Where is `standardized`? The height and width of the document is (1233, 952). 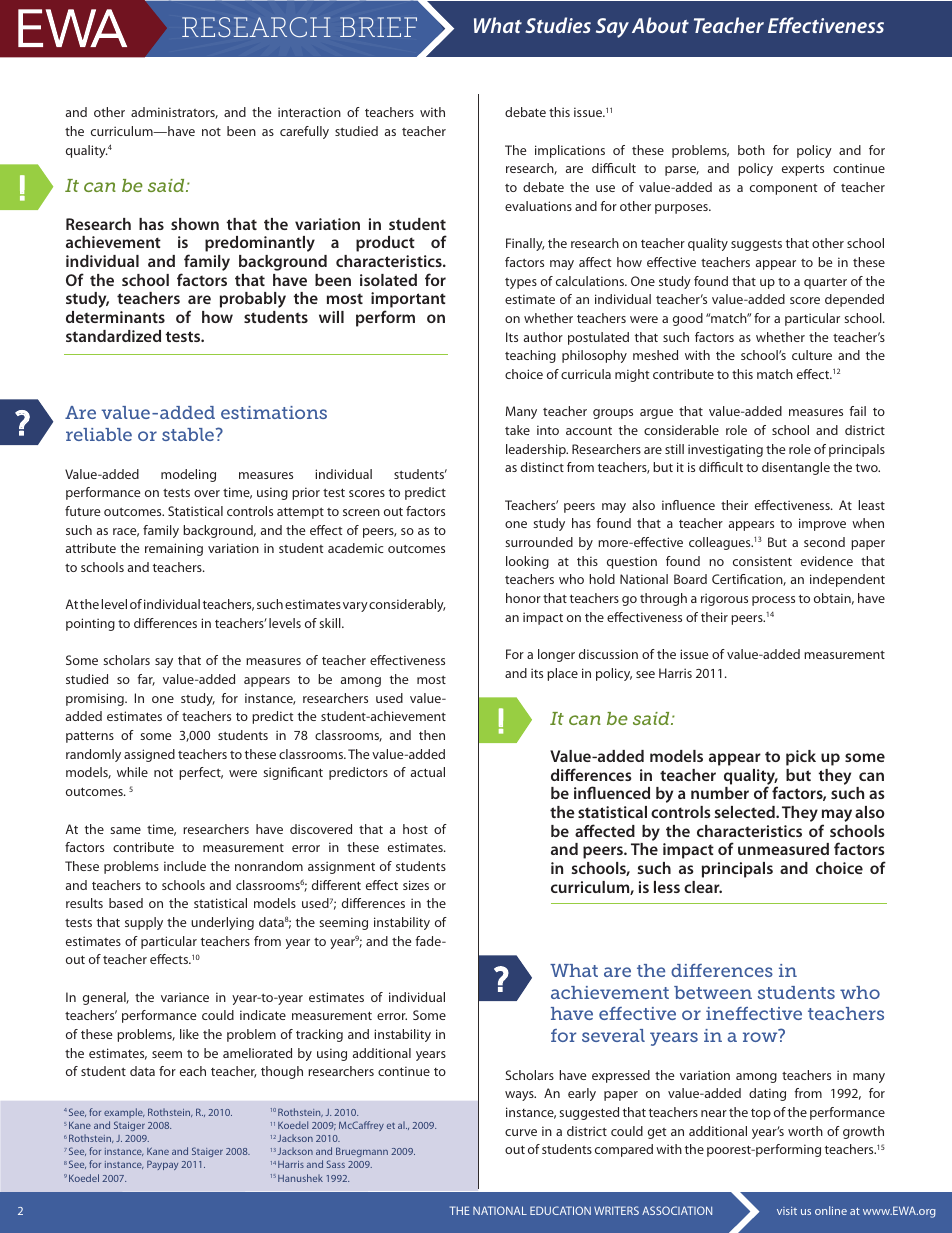
standardized is located at coordinates (113, 336).
